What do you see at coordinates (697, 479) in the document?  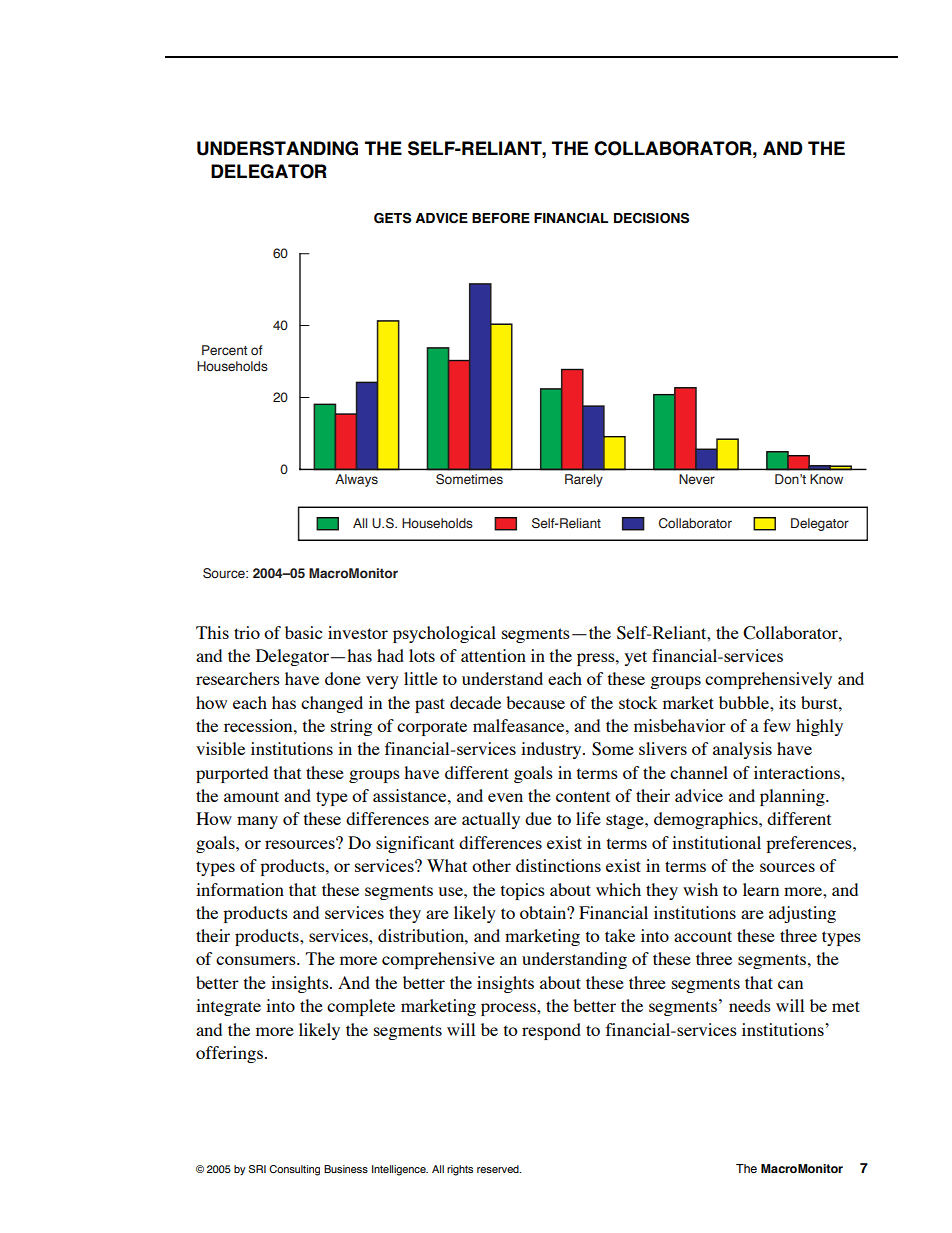 I see `Never` at bounding box center [697, 479].
